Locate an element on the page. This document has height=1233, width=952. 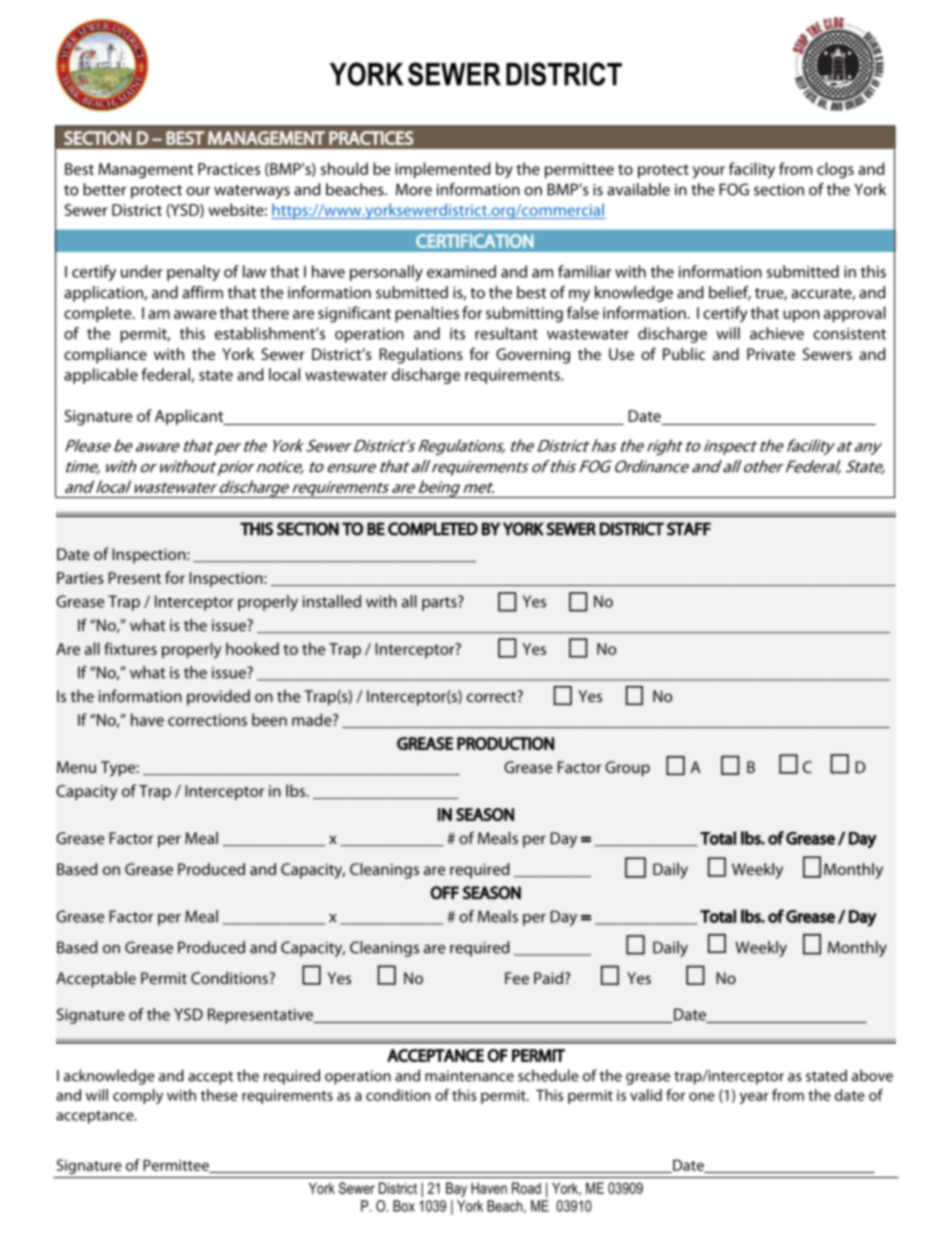
these is located at coordinates (219, 1095).
